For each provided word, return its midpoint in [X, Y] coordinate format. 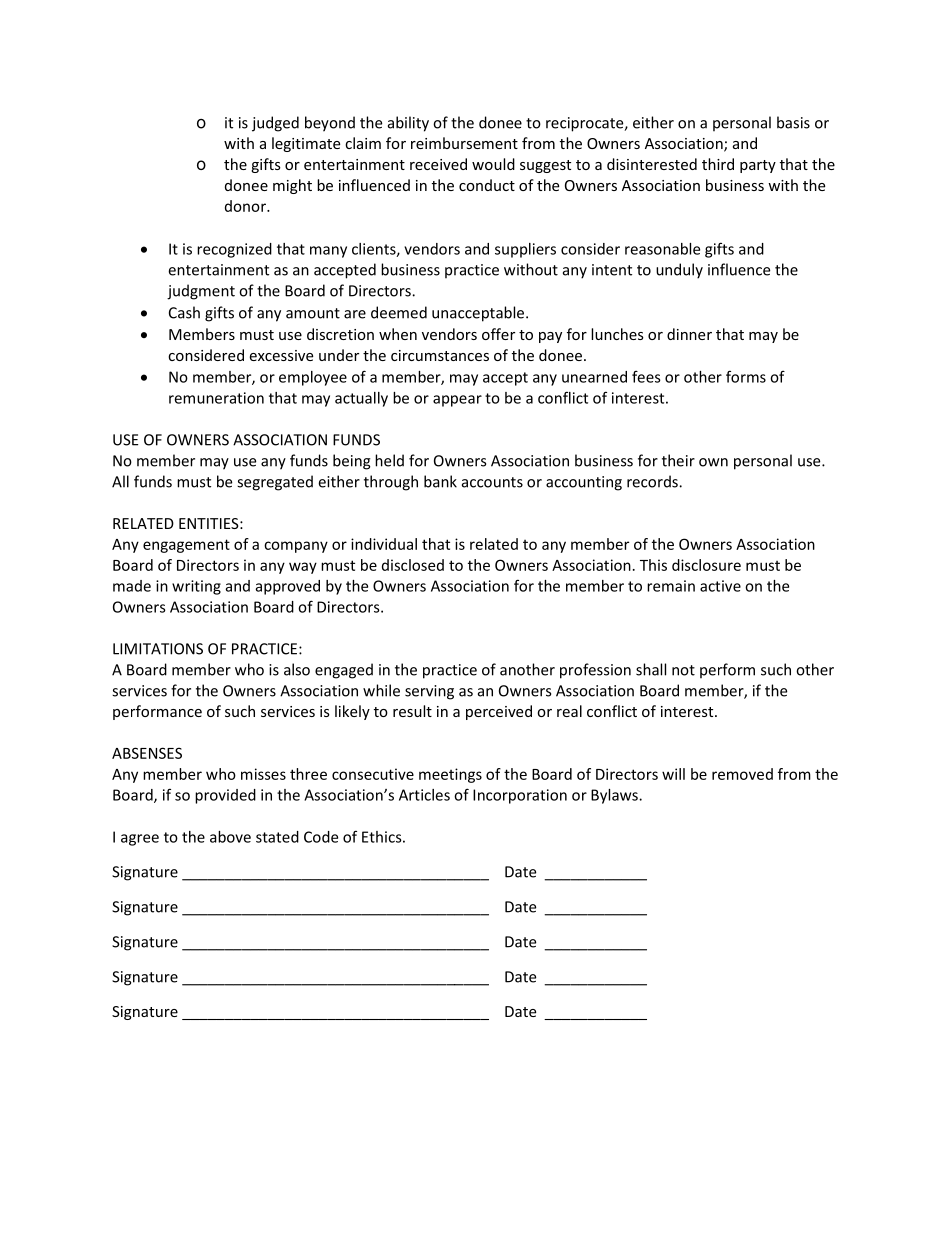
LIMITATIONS [158, 649]
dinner [689, 334]
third [718, 164]
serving [429, 692]
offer [498, 334]
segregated [275, 483]
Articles [424, 795]
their [678, 460]
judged [275, 124]
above [230, 837]
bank [440, 481]
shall [651, 669]
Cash [184, 312]
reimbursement [464, 143]
